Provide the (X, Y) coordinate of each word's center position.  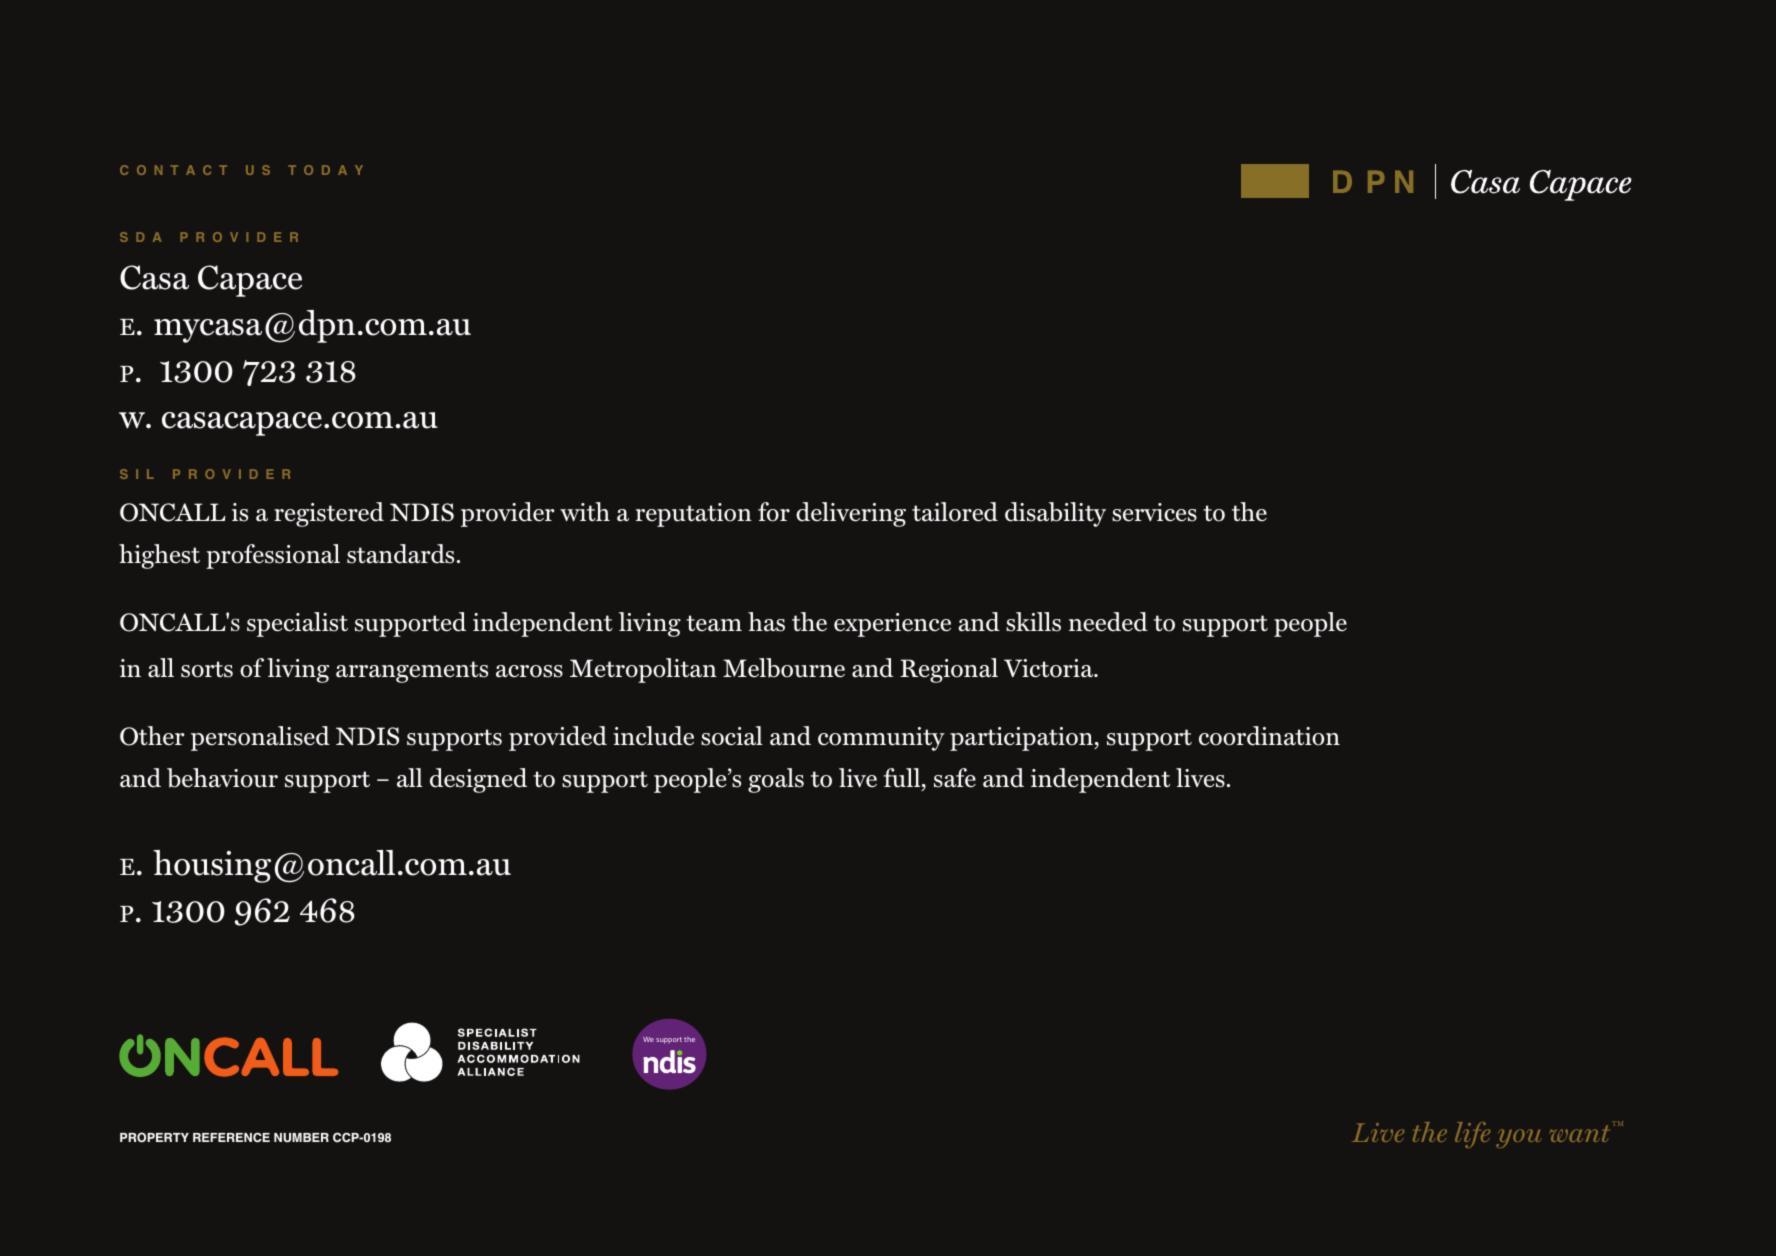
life (1472, 1135)
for (774, 512)
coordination (1269, 736)
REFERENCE (231, 1137)
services (1154, 512)
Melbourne (784, 668)
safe (955, 778)
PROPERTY (154, 1137)
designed (478, 780)
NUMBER (301, 1138)
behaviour (222, 778)
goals (776, 780)
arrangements (412, 672)
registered (329, 514)
